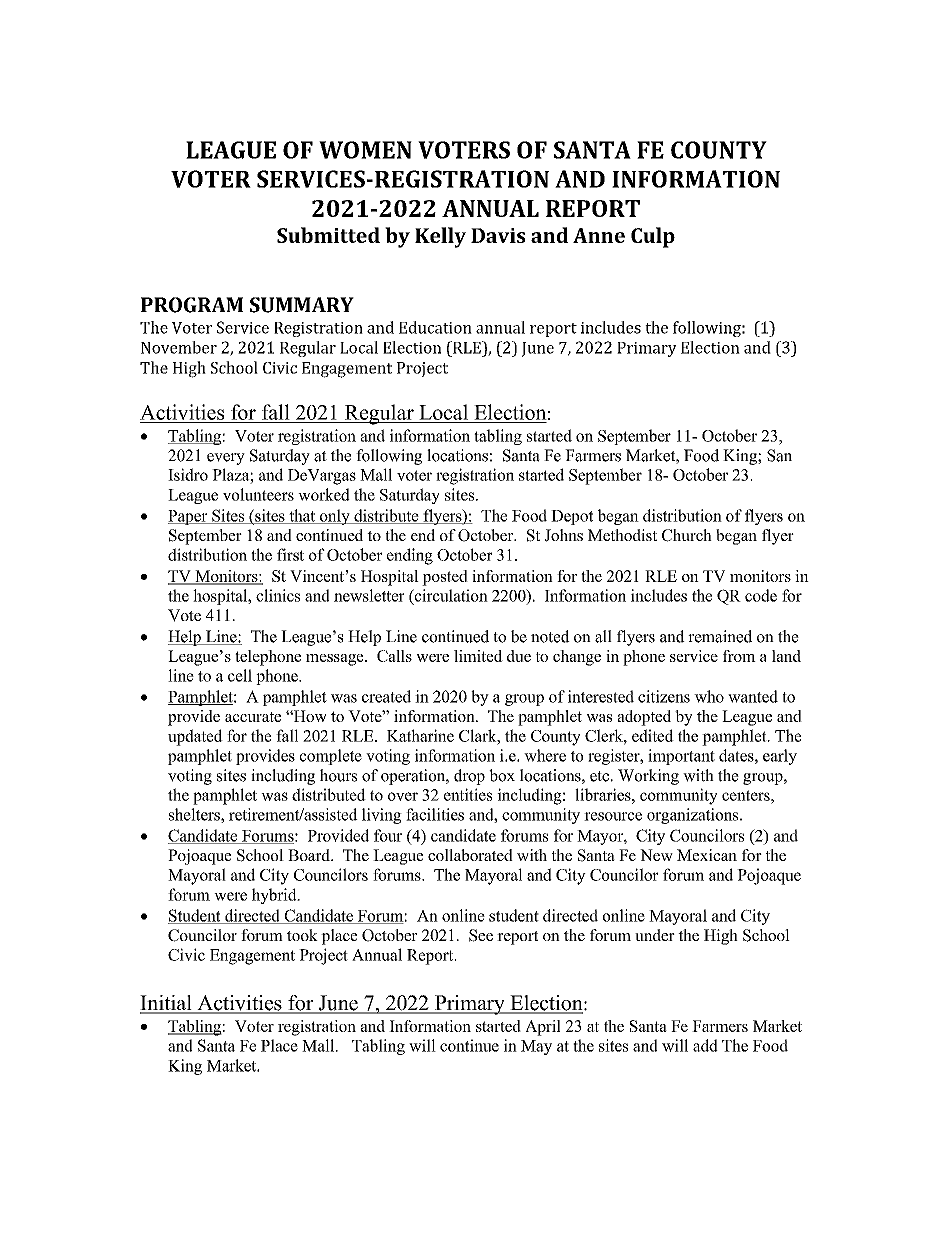 The width and height of the image is (952, 1233). I want to click on Initial, so click(167, 1004).
